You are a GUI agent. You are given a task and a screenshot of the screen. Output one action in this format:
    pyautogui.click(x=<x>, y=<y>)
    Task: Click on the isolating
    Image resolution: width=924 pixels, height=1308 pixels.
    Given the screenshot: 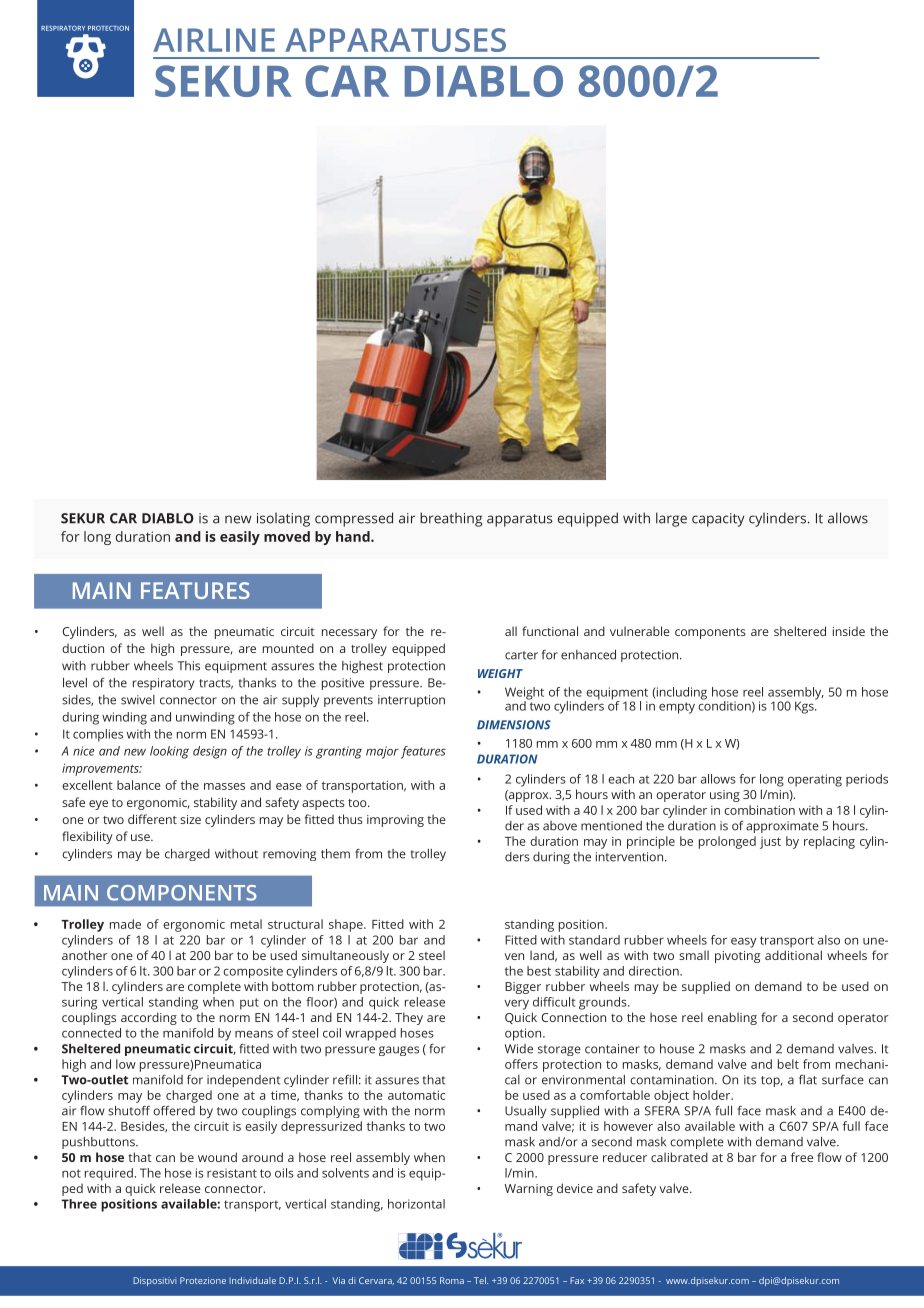 What is the action you would take?
    pyautogui.click(x=283, y=520)
